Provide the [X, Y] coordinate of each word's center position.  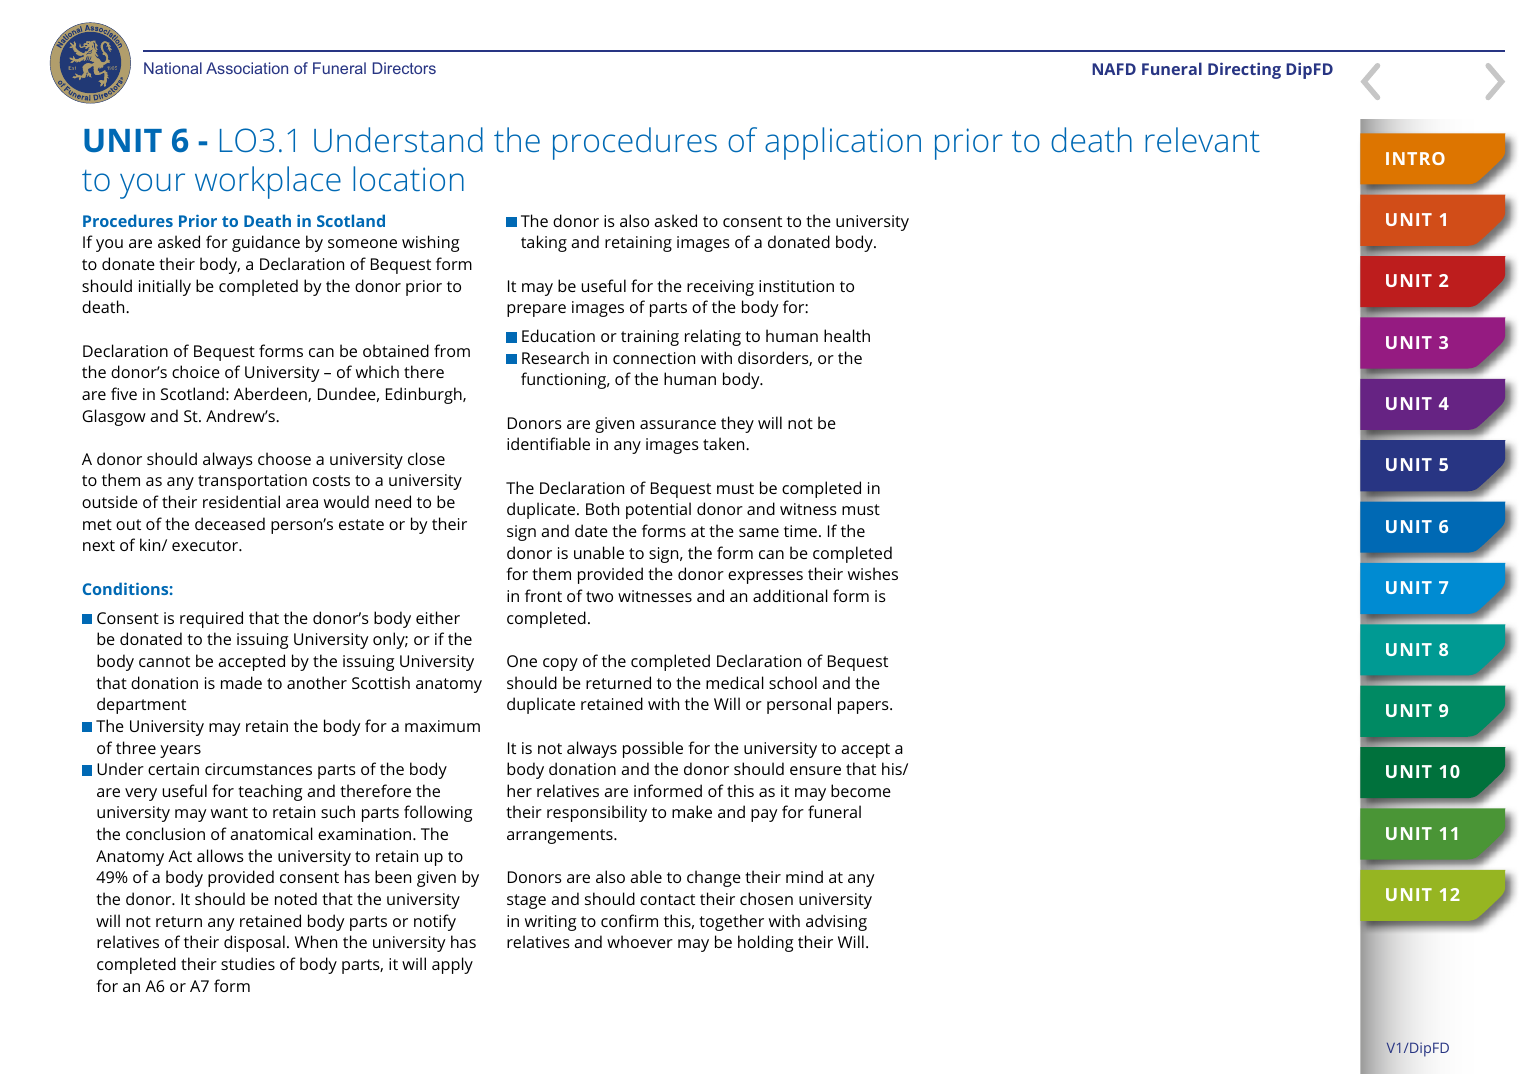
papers [864, 707]
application [843, 143]
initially [165, 287]
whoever [640, 941]
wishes [873, 573]
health [847, 335]
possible [653, 749]
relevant [1202, 139]
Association [247, 68]
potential [658, 510]
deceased [230, 523]
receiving [720, 288]
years [180, 751]
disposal [254, 943]
